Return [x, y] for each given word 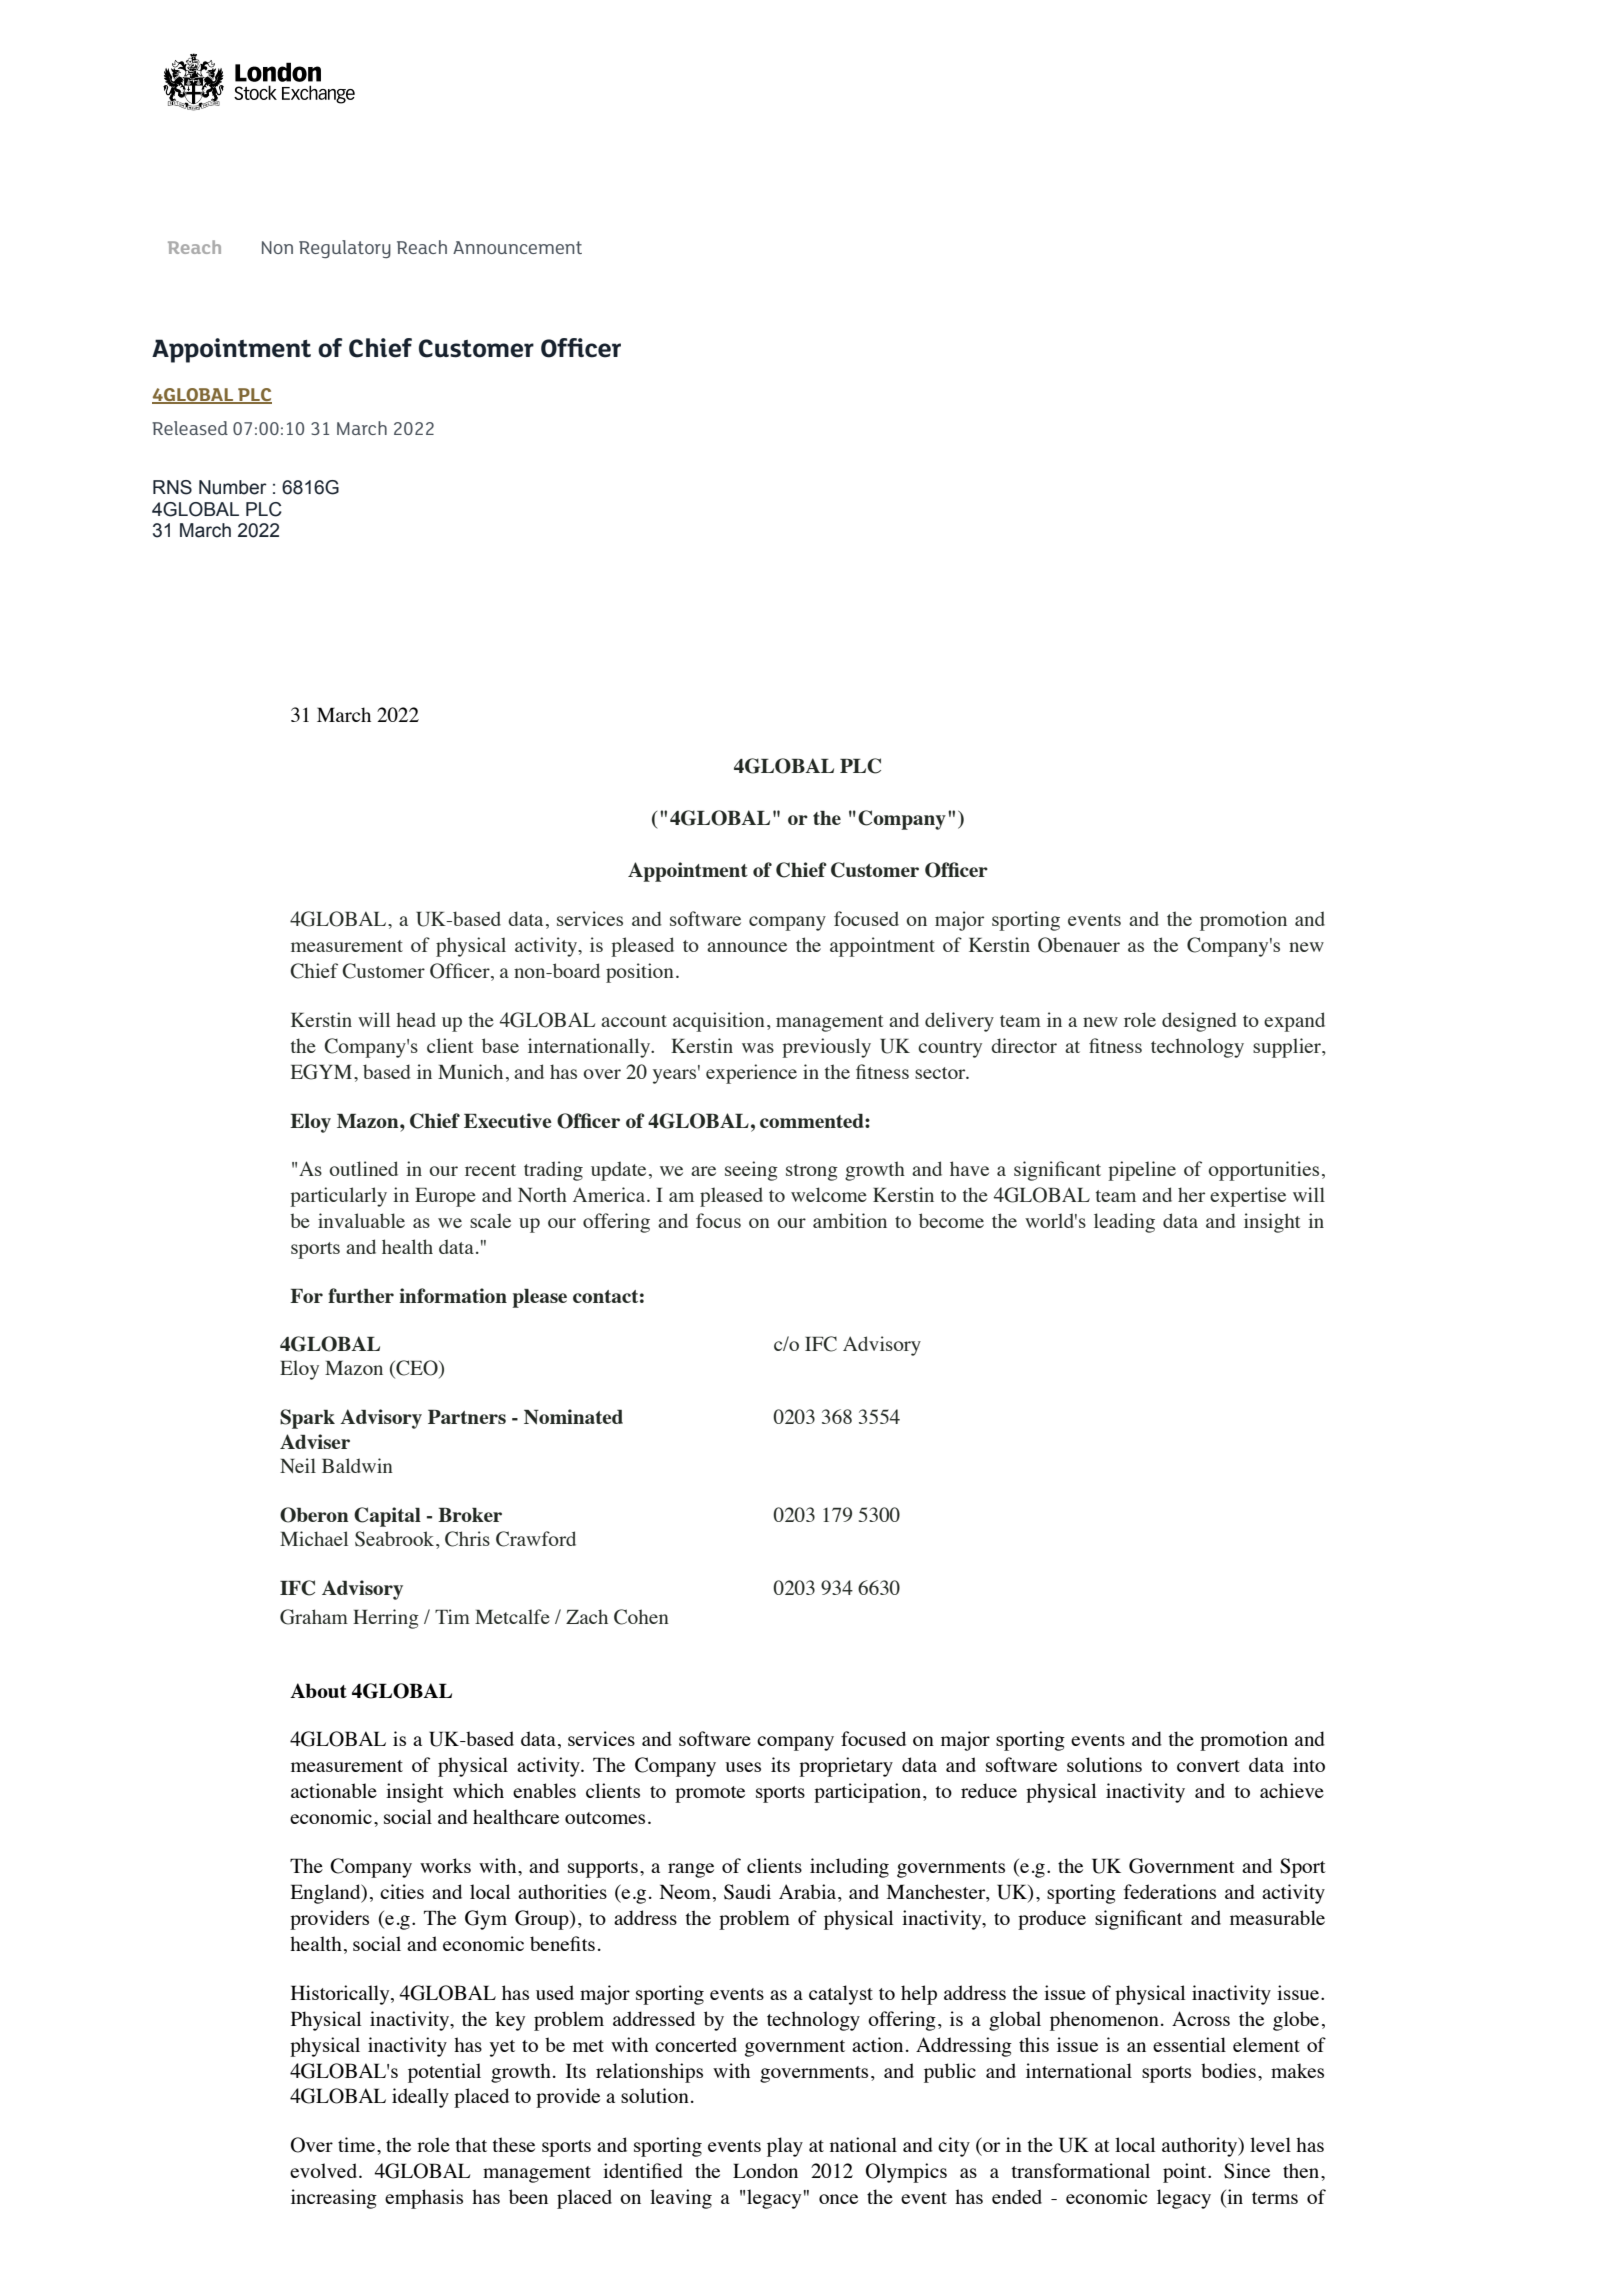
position [640, 973]
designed [1199, 1022]
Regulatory [345, 249]
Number [233, 487]
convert [1208, 1766]
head [416, 1019]
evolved [325, 2170]
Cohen [641, 1617]
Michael [314, 1538]
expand [1294, 1022]
